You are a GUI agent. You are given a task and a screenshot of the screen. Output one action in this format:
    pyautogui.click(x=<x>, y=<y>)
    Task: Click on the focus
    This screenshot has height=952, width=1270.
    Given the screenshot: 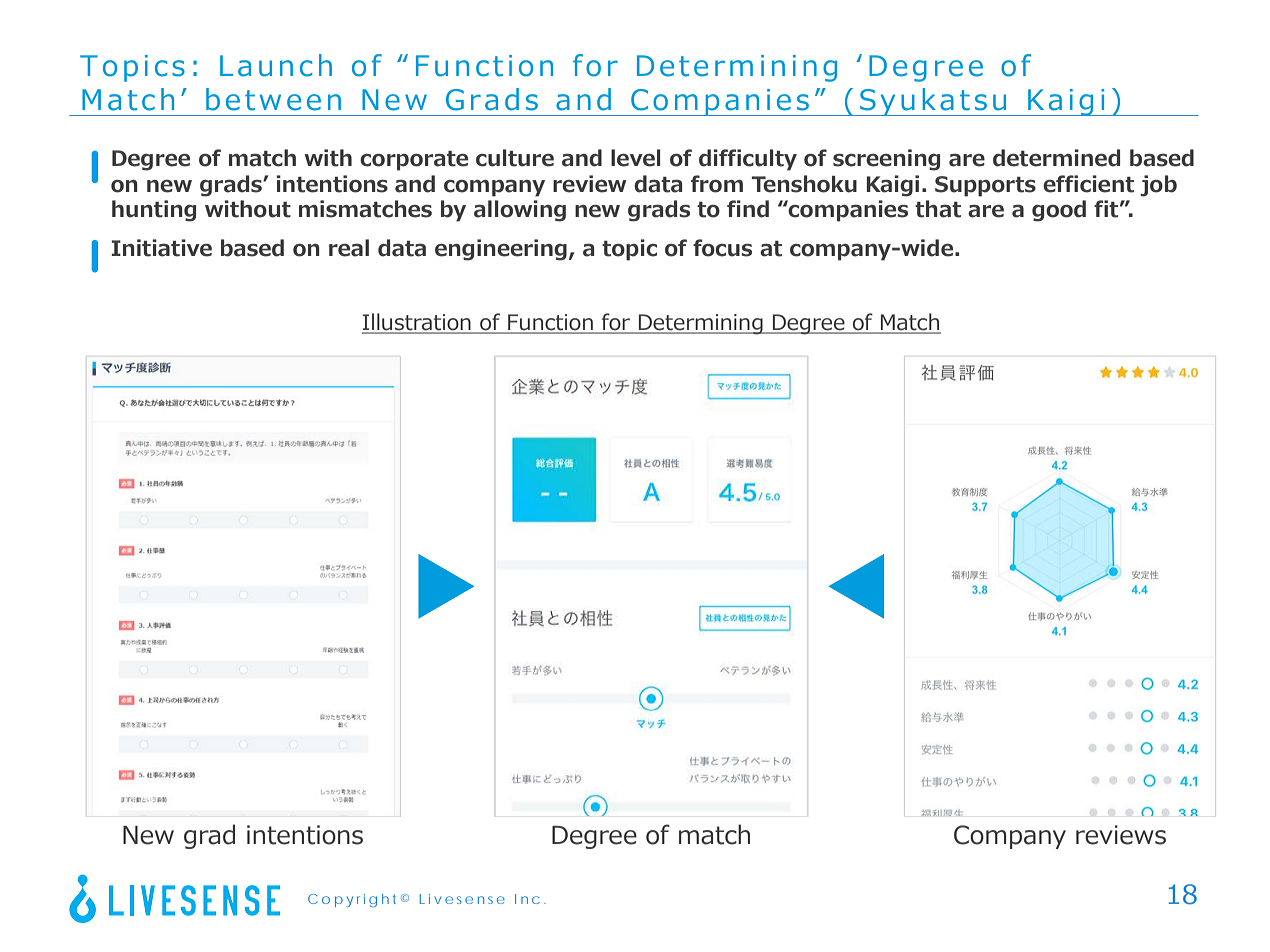 What is the action you would take?
    pyautogui.click(x=722, y=248)
